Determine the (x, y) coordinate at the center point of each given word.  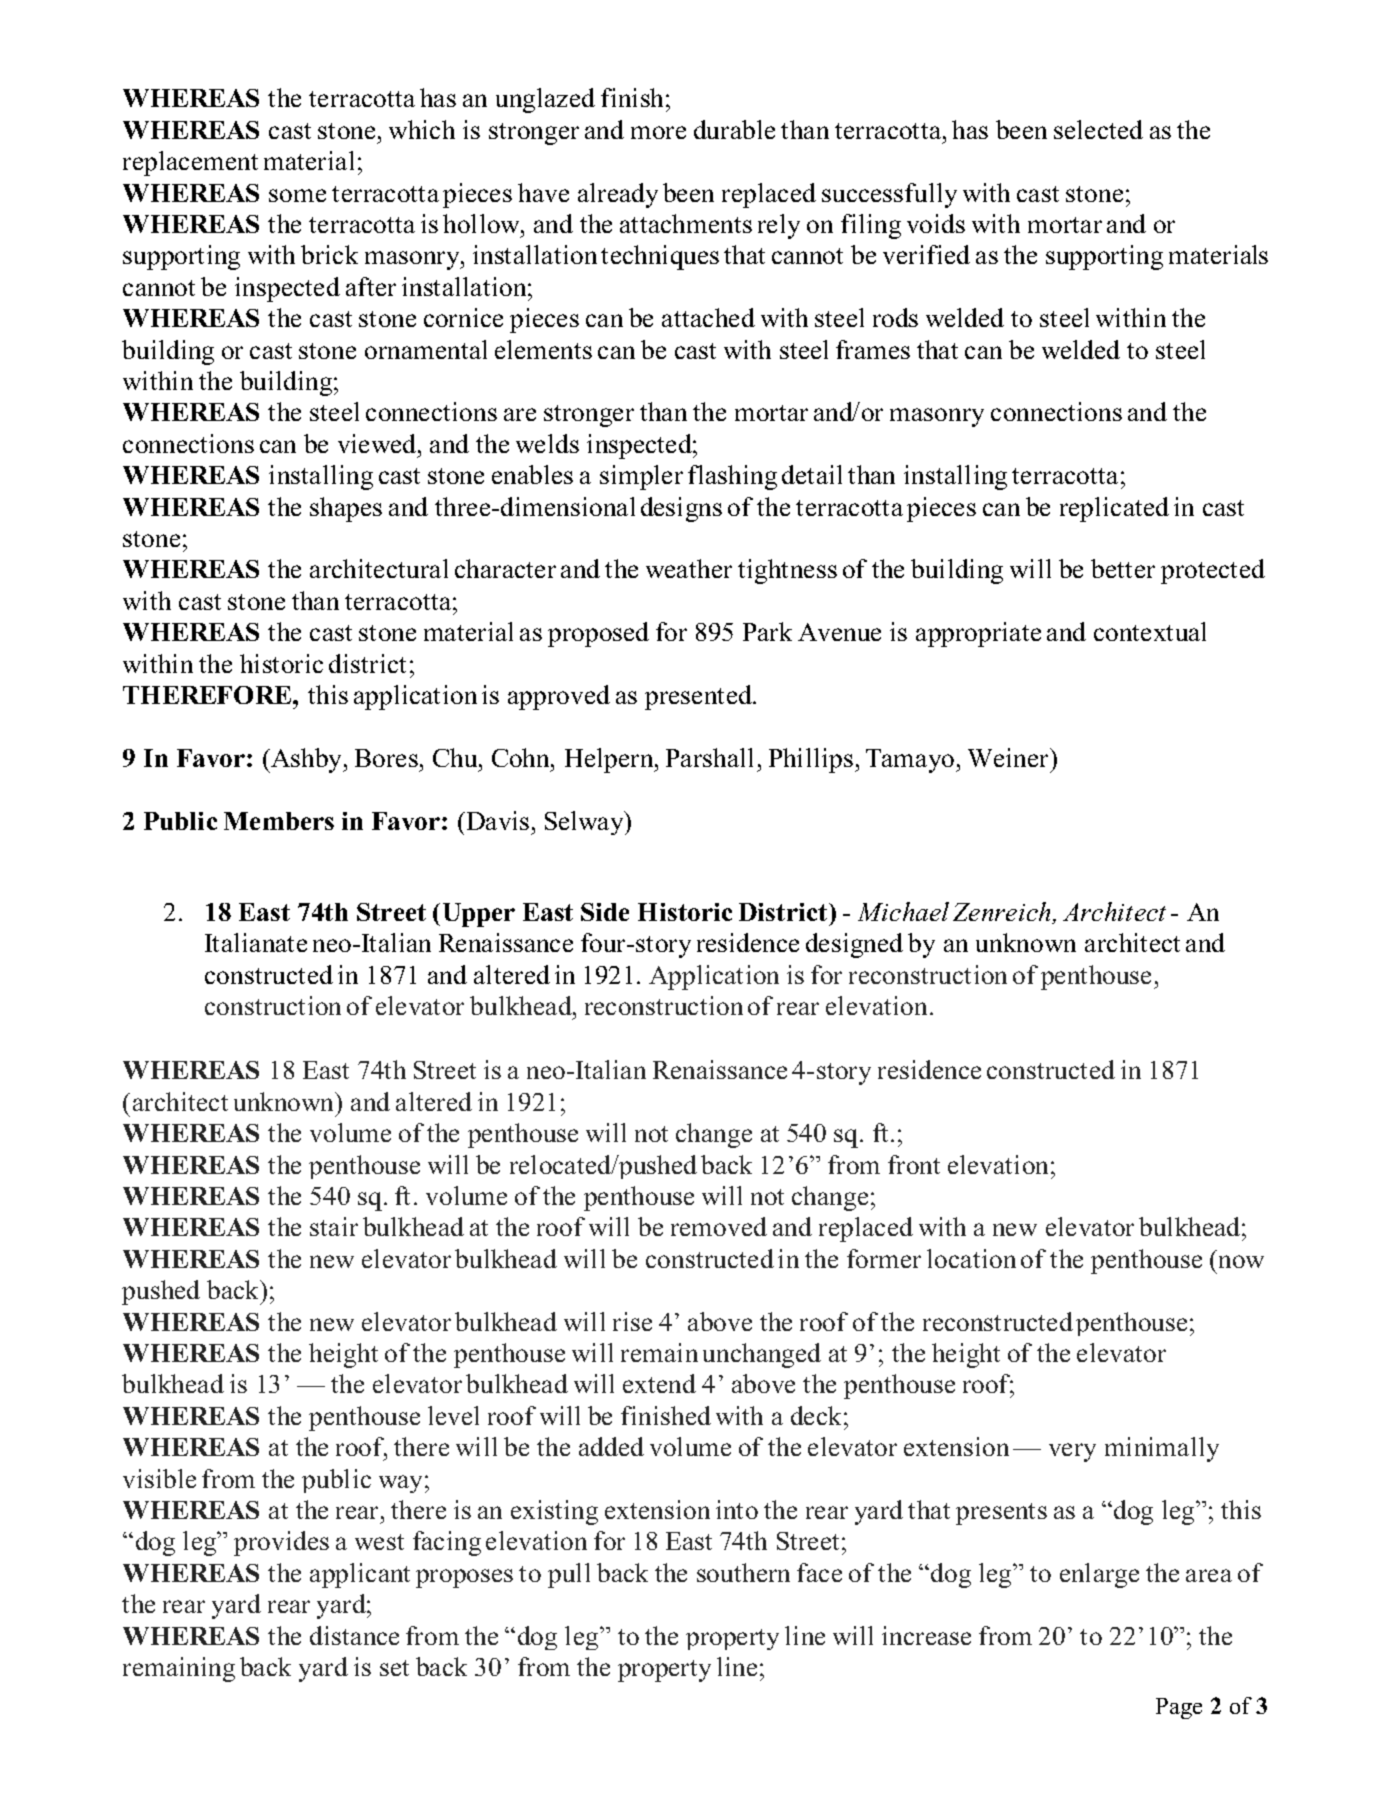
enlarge (1099, 1575)
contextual (1150, 631)
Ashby (307, 760)
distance (354, 1635)
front (914, 1164)
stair (334, 1226)
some (297, 195)
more (658, 132)
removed (719, 1226)
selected (1098, 129)
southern (743, 1572)
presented (699, 697)
